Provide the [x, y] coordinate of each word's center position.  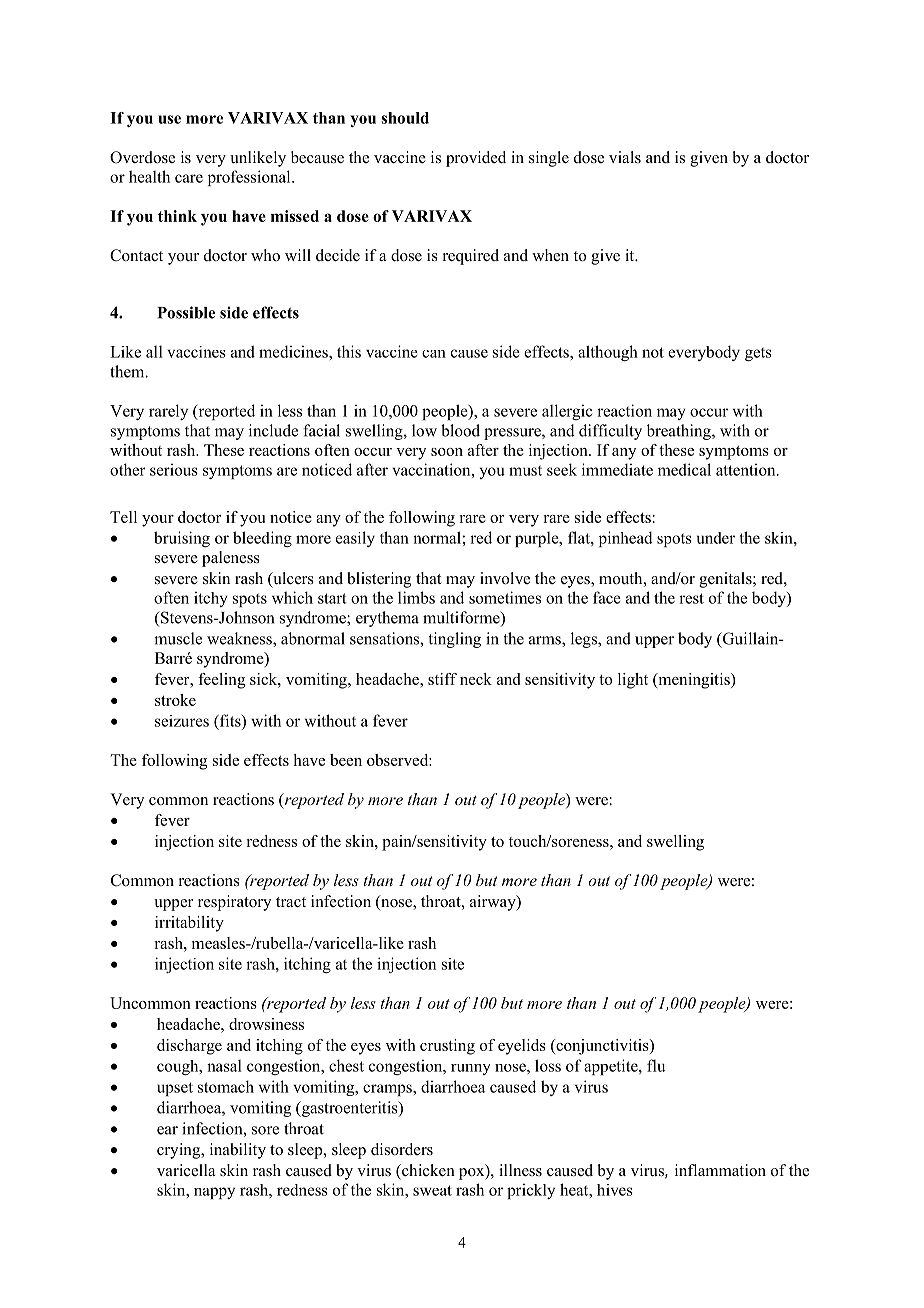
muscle [178, 638]
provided [476, 159]
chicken [427, 1170]
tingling [455, 640]
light [633, 681]
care [189, 178]
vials [625, 157]
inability [238, 1151]
